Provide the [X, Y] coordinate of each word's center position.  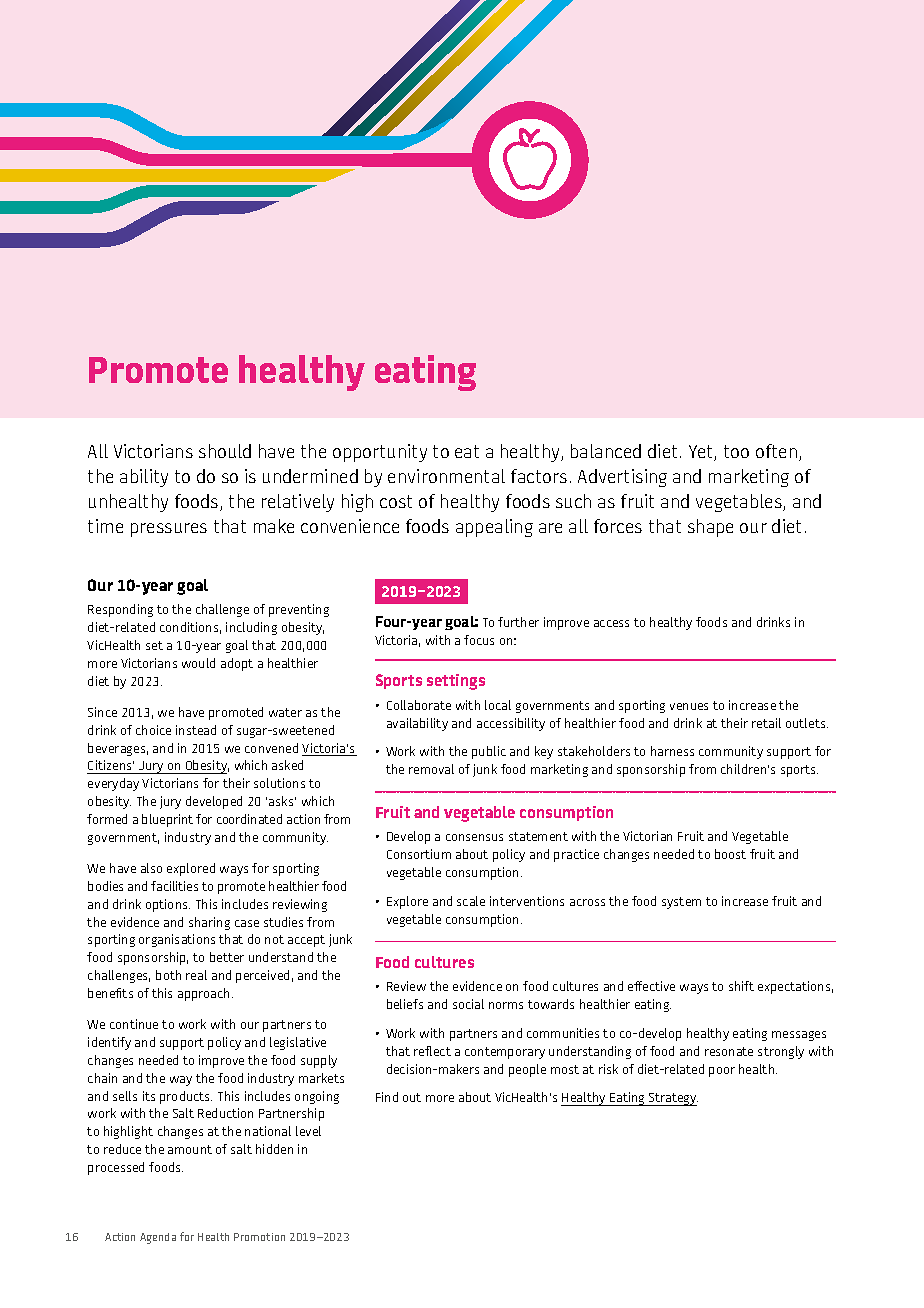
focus [479, 640]
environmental [446, 476]
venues [689, 706]
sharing [209, 923]
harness [672, 751]
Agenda [158, 1238]
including [251, 628]
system [681, 903]
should [225, 451]
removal [431, 769]
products [186, 1097]
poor [722, 1072]
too [736, 451]
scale [471, 901]
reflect [432, 1051]
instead [196, 730]
